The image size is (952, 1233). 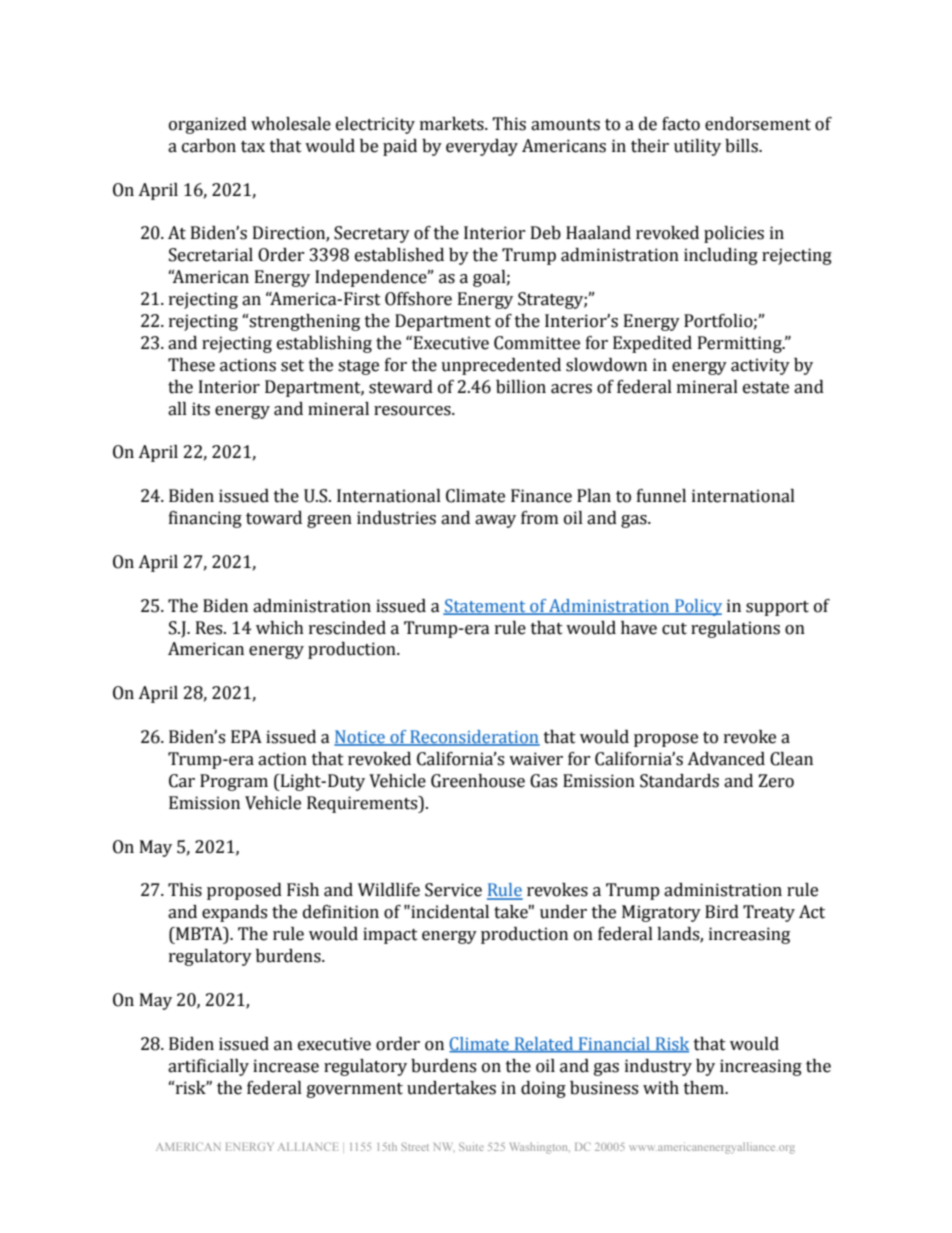 What do you see at coordinates (697, 147) in the screenshot?
I see `utility` at bounding box center [697, 147].
